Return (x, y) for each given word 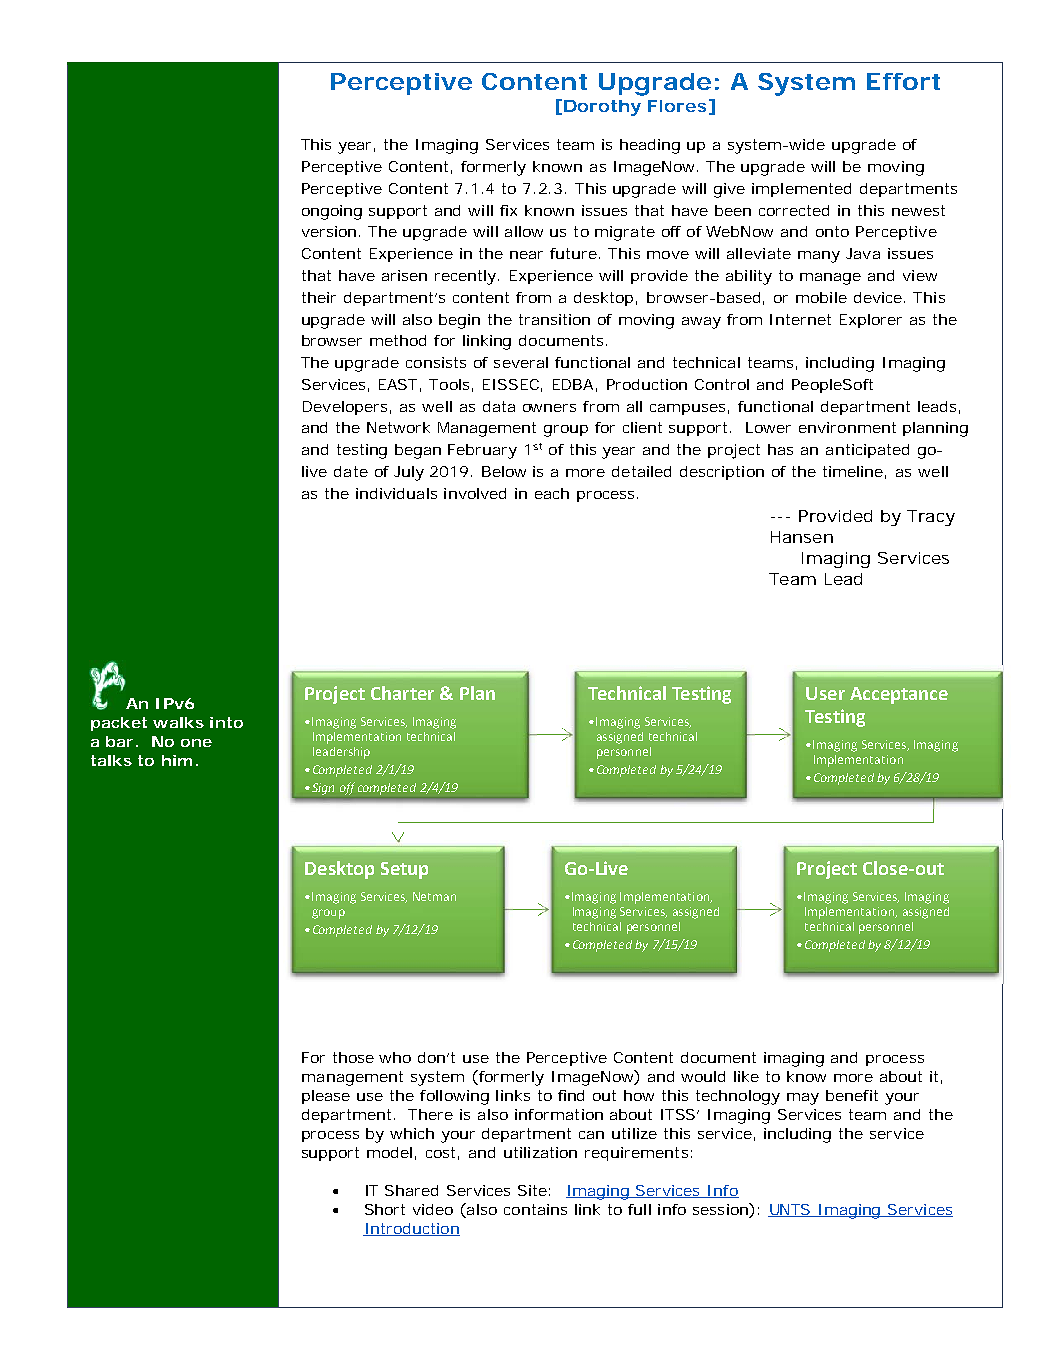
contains (535, 1209)
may (803, 1099)
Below (504, 471)
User (825, 693)
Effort (903, 81)
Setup (404, 870)
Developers (345, 408)
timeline (853, 471)
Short (385, 1209)
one (196, 743)
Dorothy (602, 108)
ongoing (332, 212)
